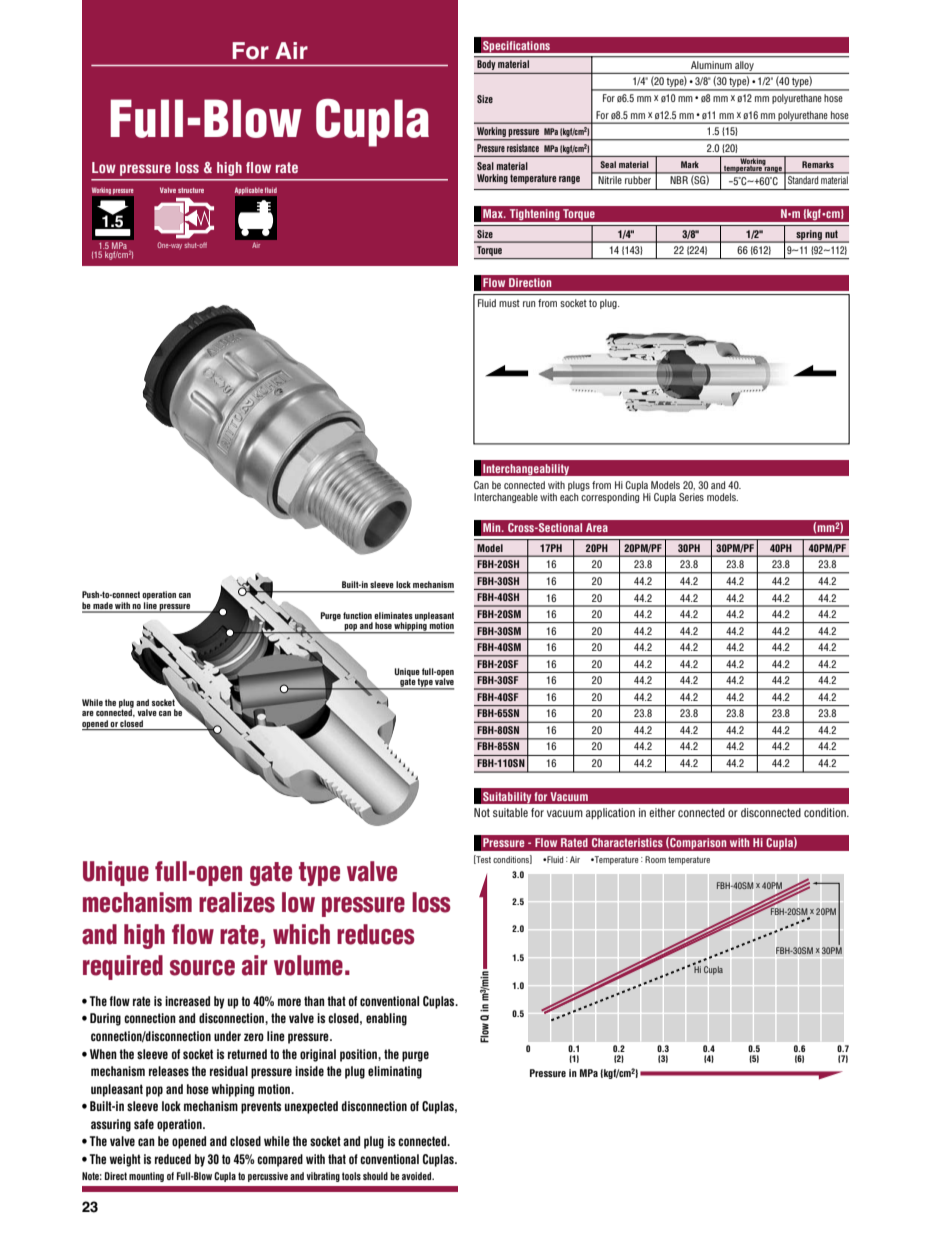 This document has width=952, height=1233. What do you see at coordinates (187, 167) in the document?
I see `LOSS` at bounding box center [187, 167].
